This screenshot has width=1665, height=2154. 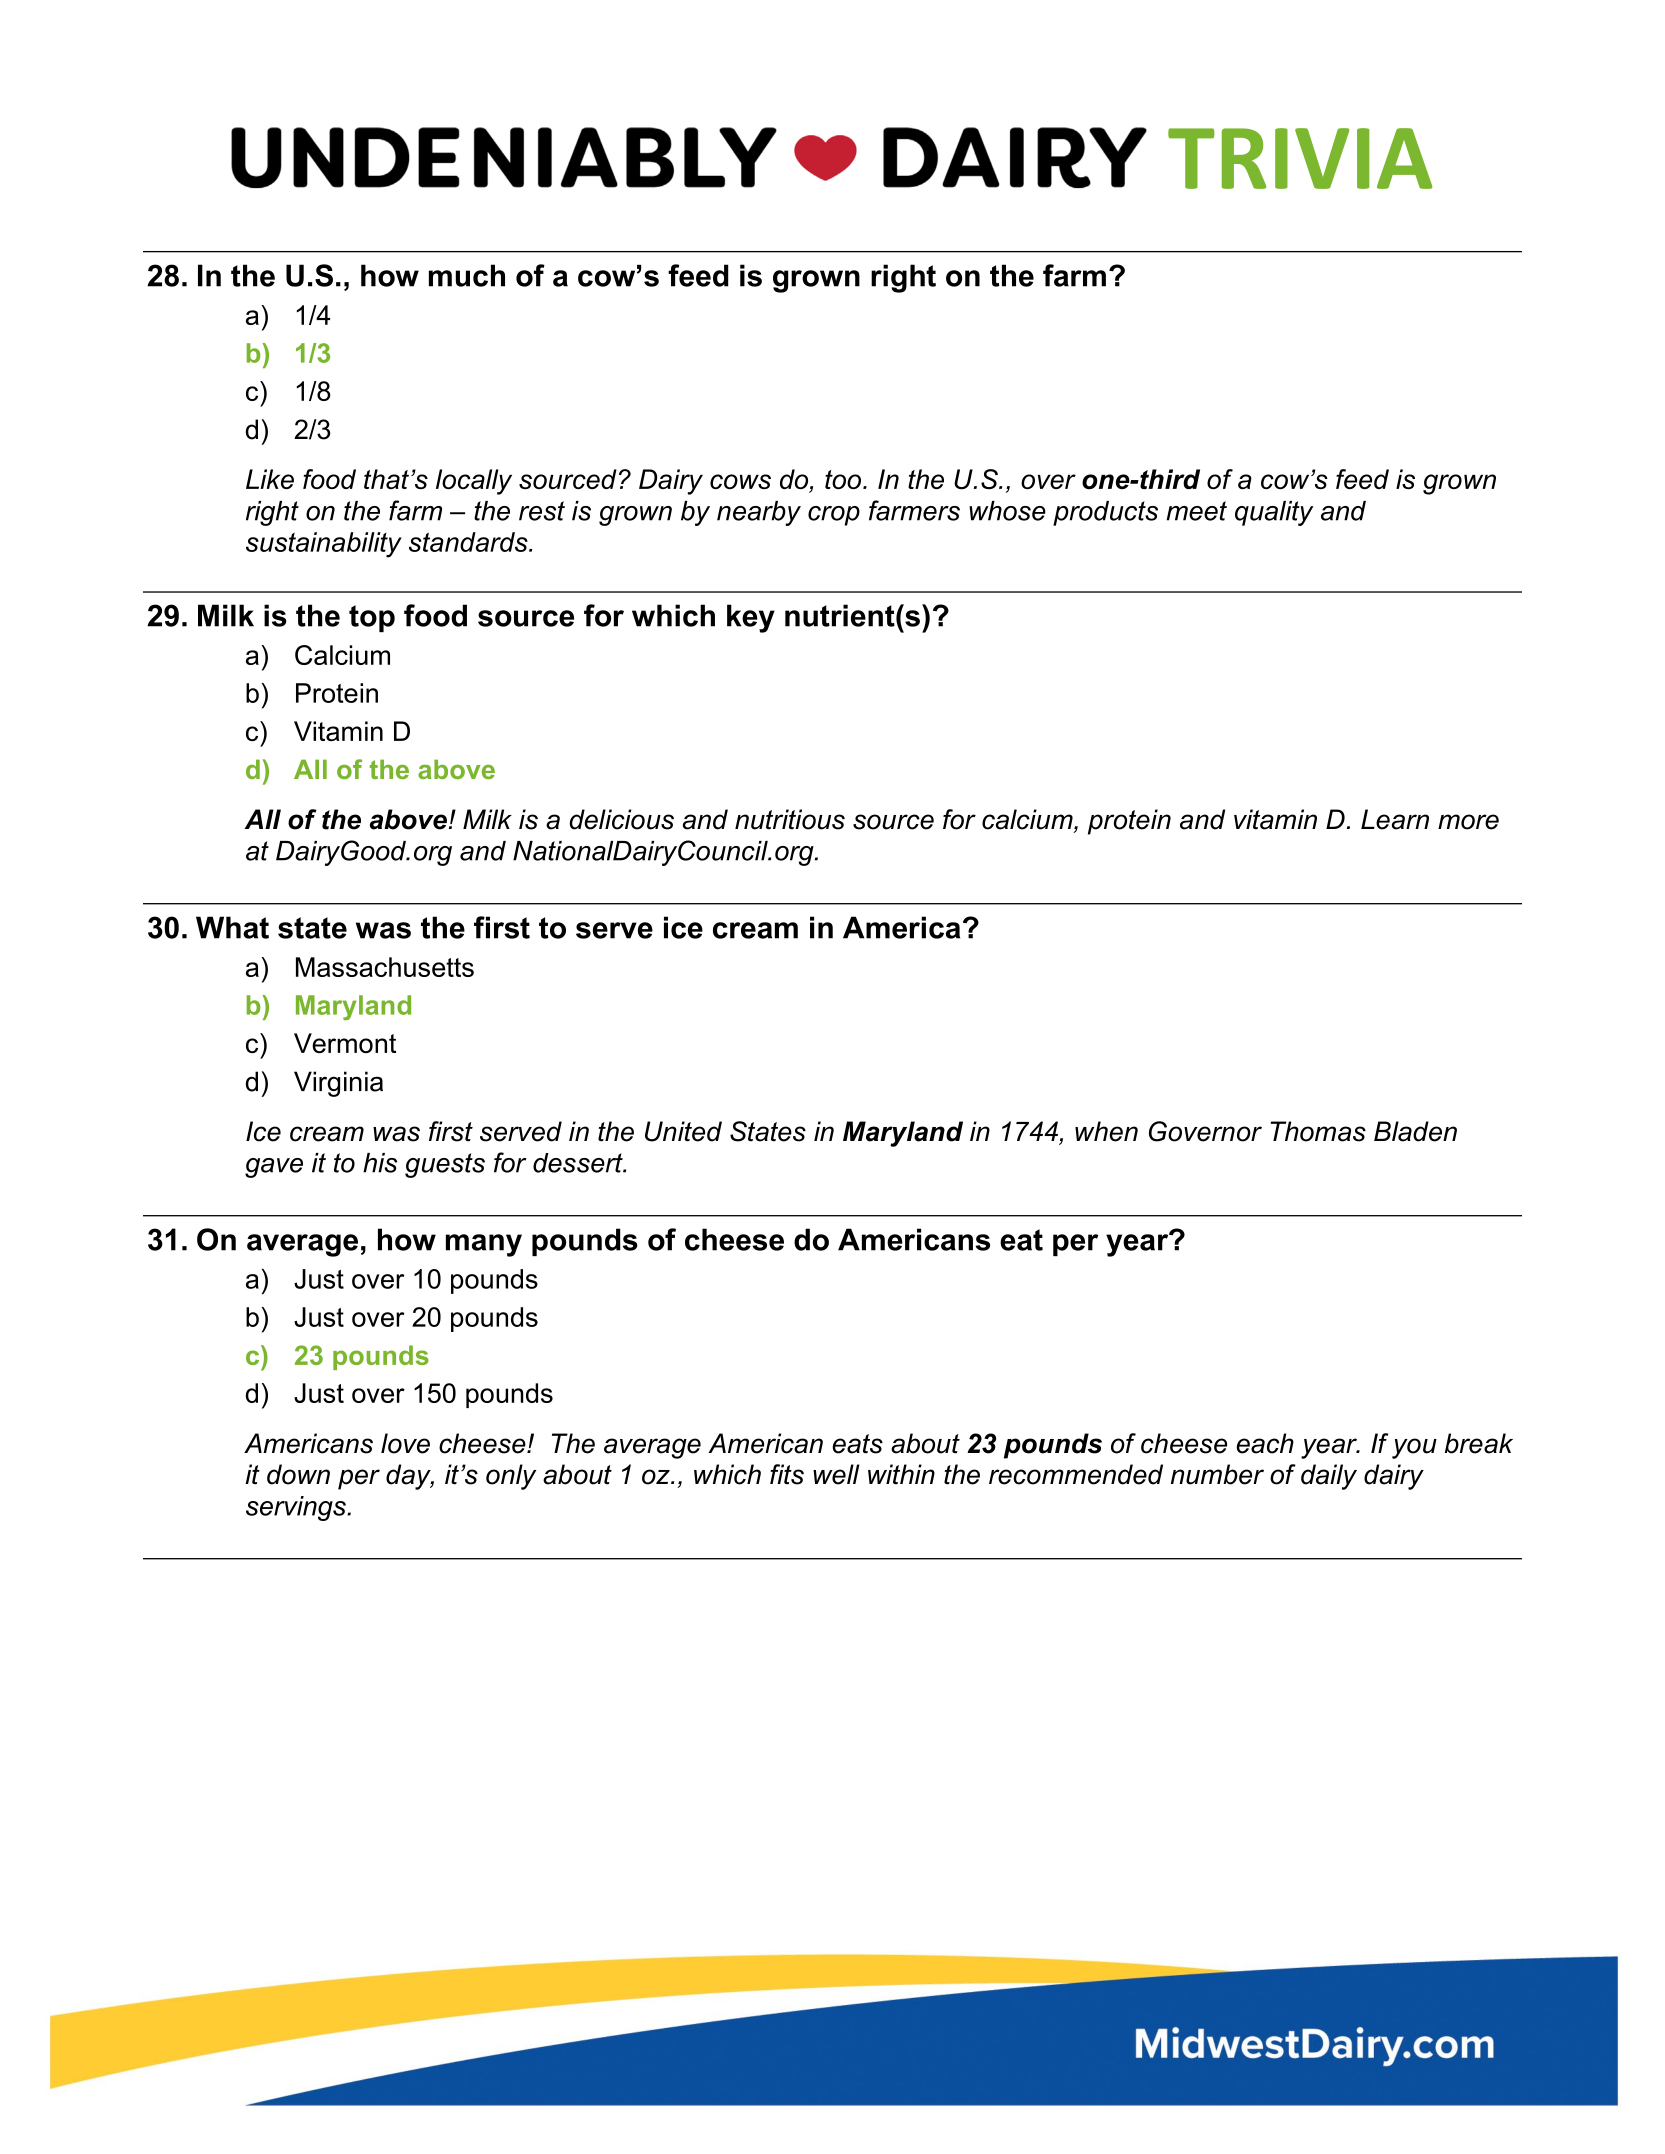 I want to click on love, so click(x=405, y=1443).
